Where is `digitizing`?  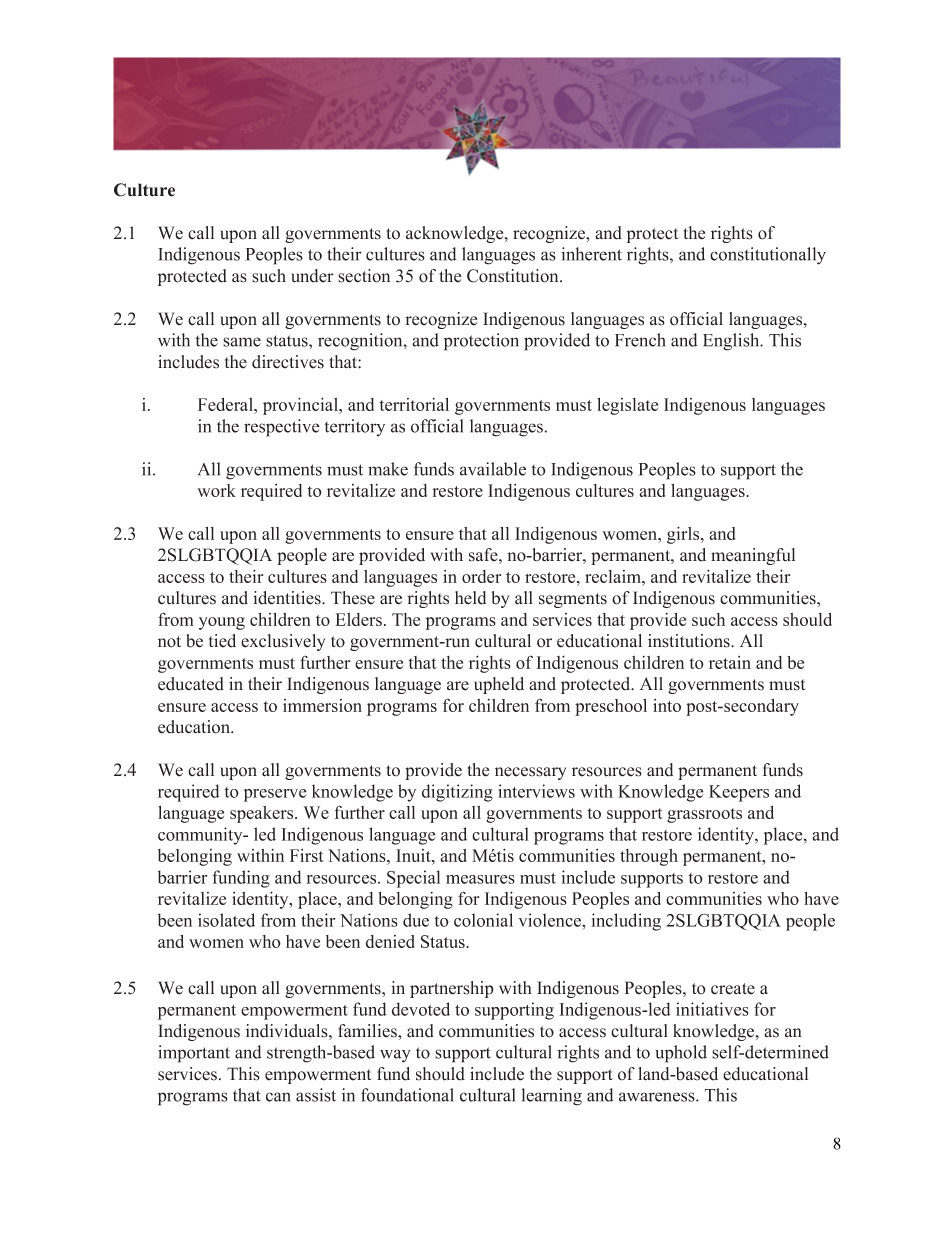 digitizing is located at coordinates (457, 793).
